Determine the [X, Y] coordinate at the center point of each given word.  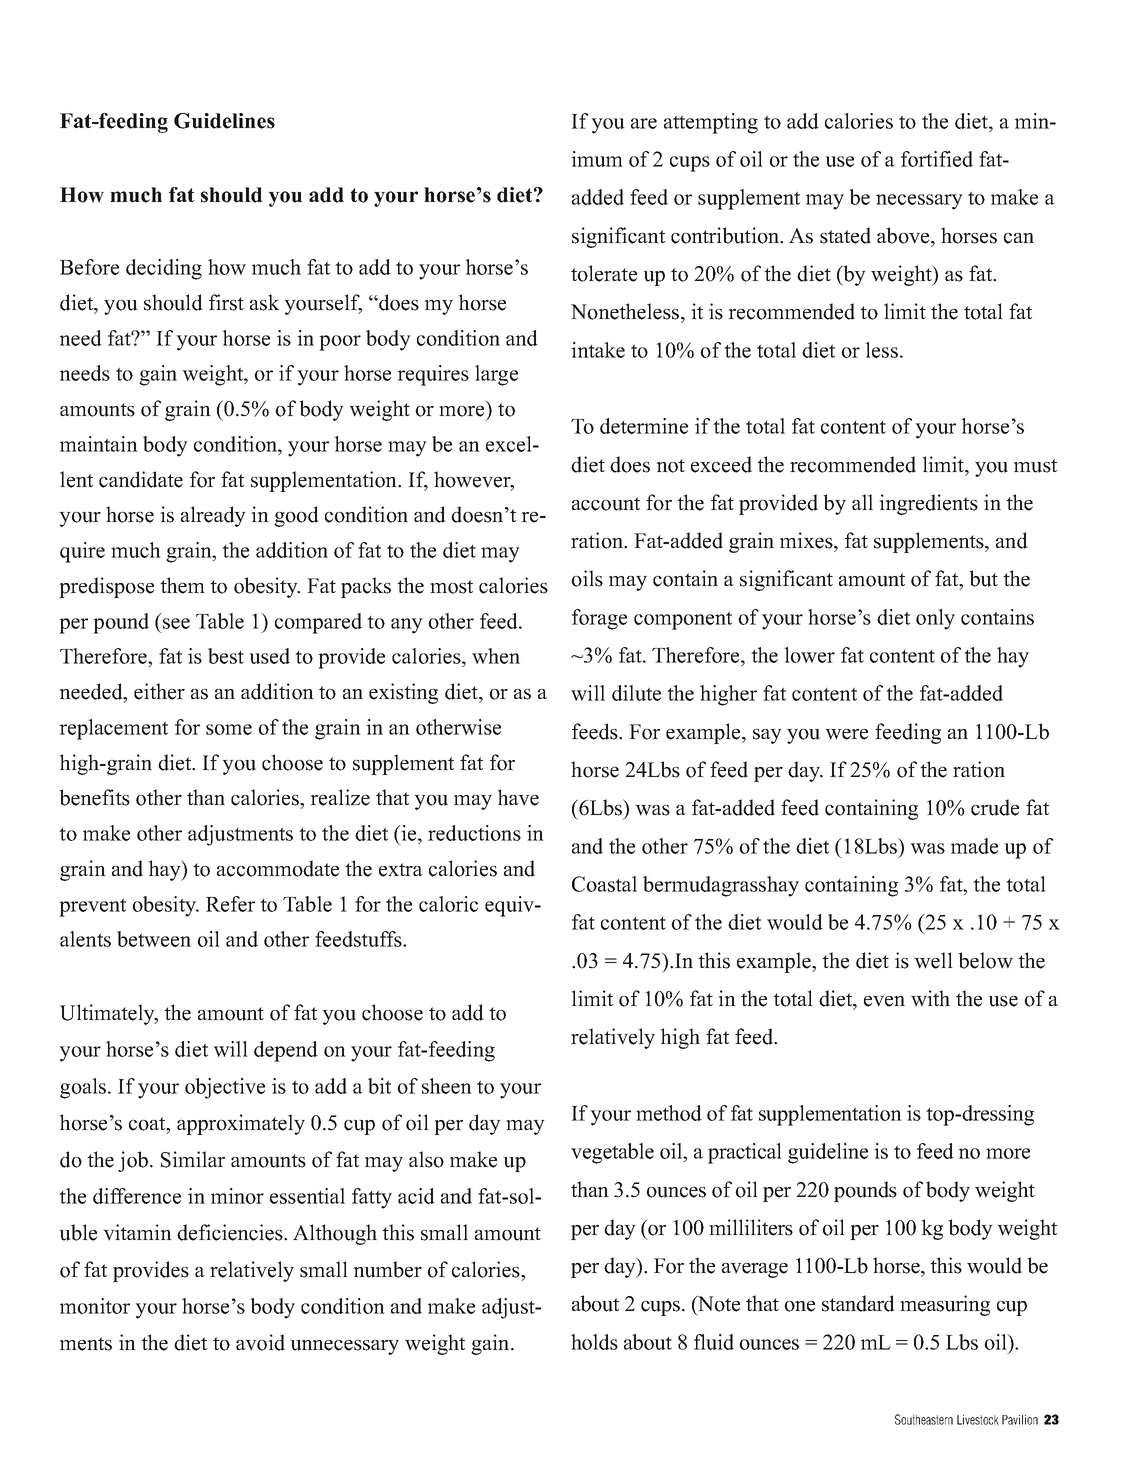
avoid [260, 1342]
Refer [230, 904]
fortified [937, 159]
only [935, 619]
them [182, 585]
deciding [164, 269]
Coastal [604, 884]
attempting [711, 123]
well [933, 960]
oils [587, 578]
